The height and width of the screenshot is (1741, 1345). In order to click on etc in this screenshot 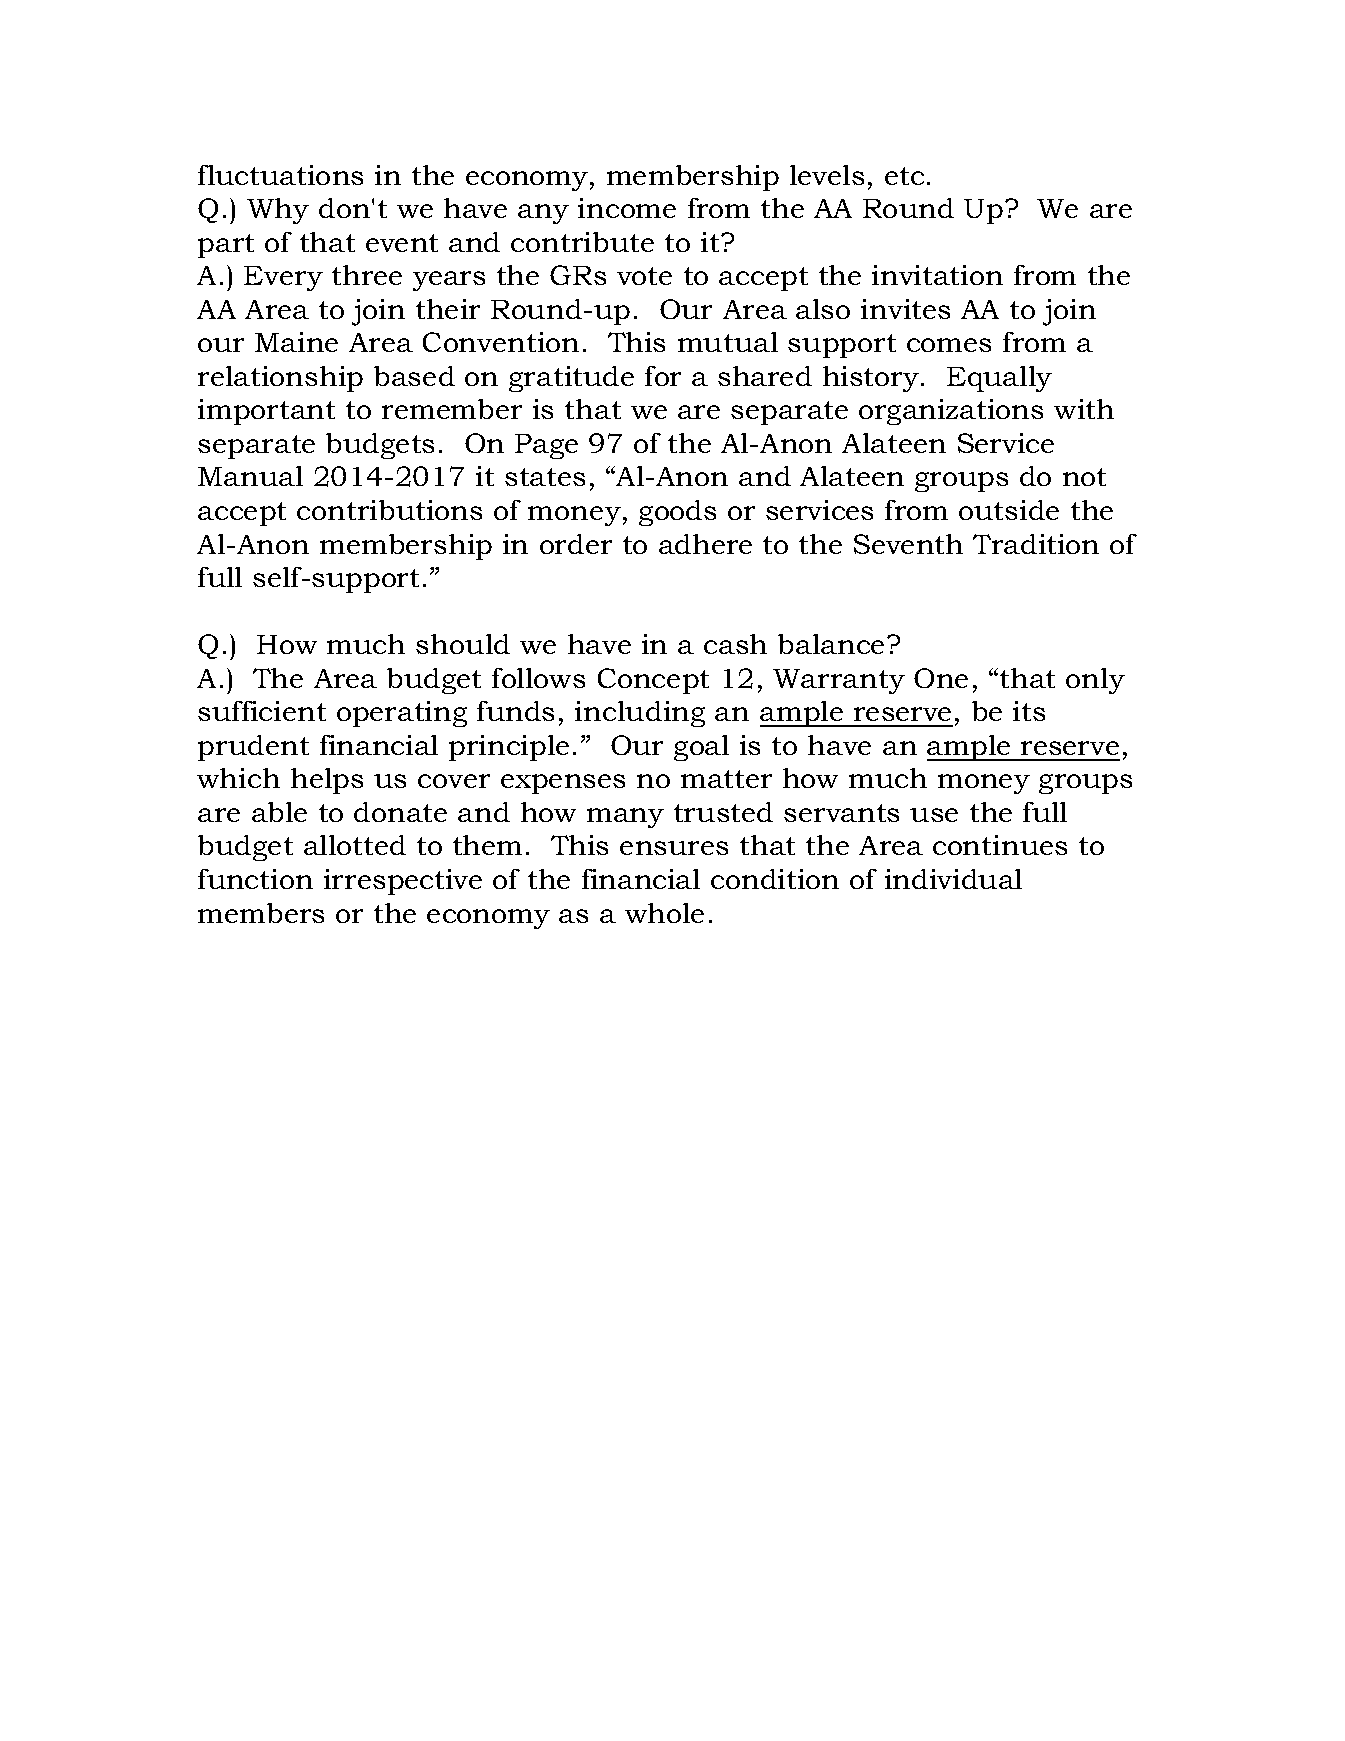, I will do `click(904, 176)`.
